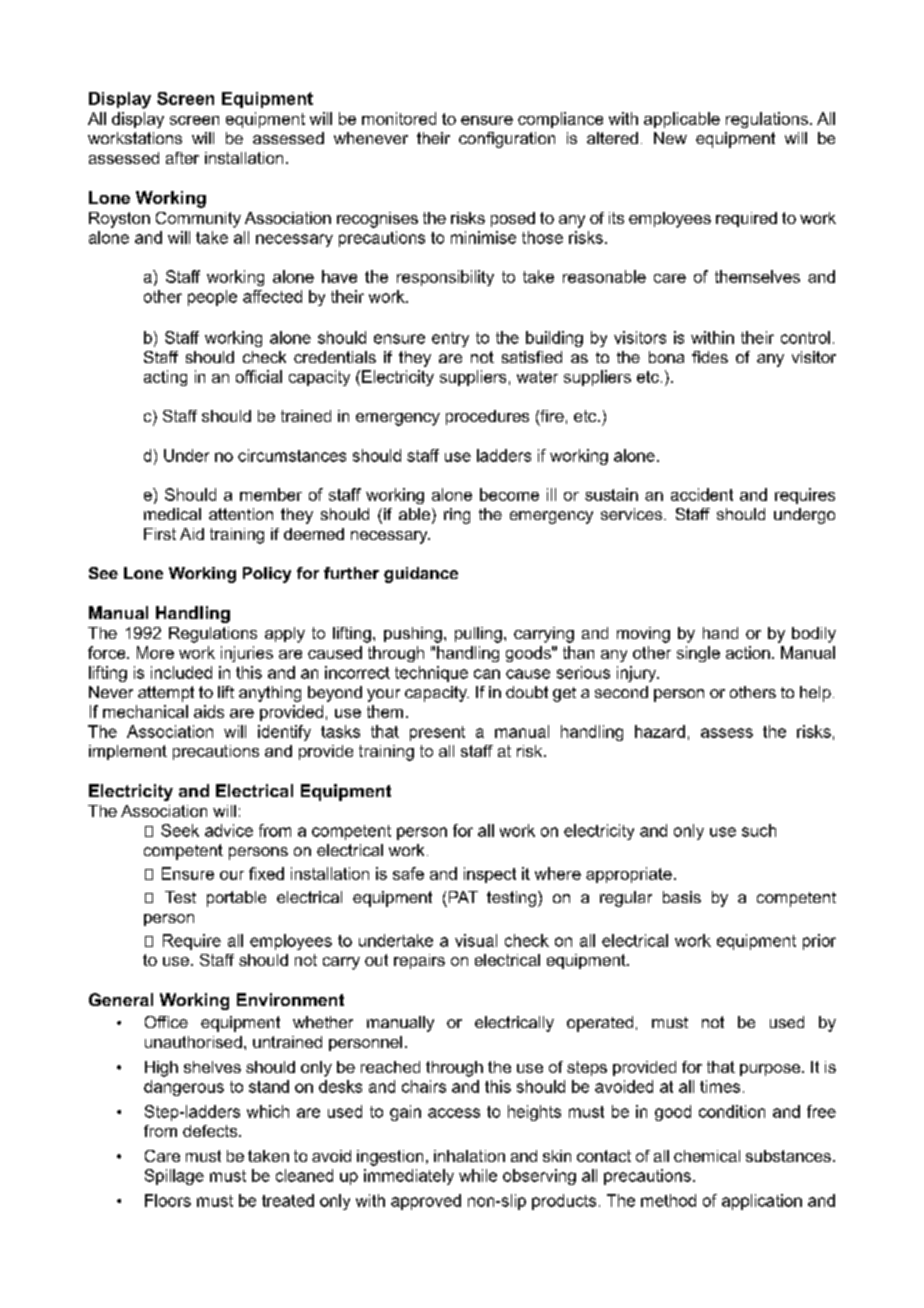 Image resolution: width=924 pixels, height=1308 pixels. I want to click on present, so click(437, 733).
